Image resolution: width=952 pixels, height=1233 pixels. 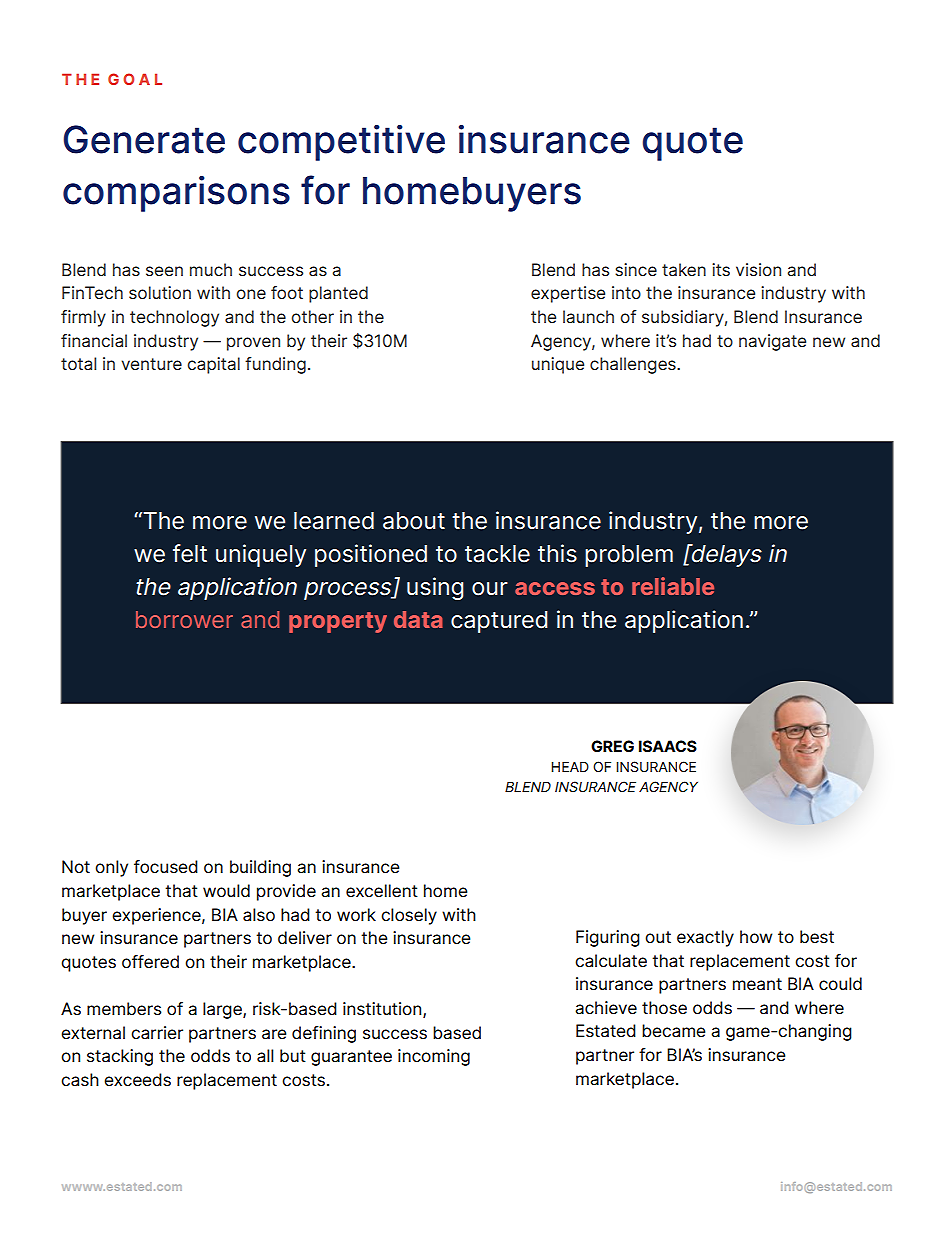 I want to click on focused, so click(x=166, y=867).
